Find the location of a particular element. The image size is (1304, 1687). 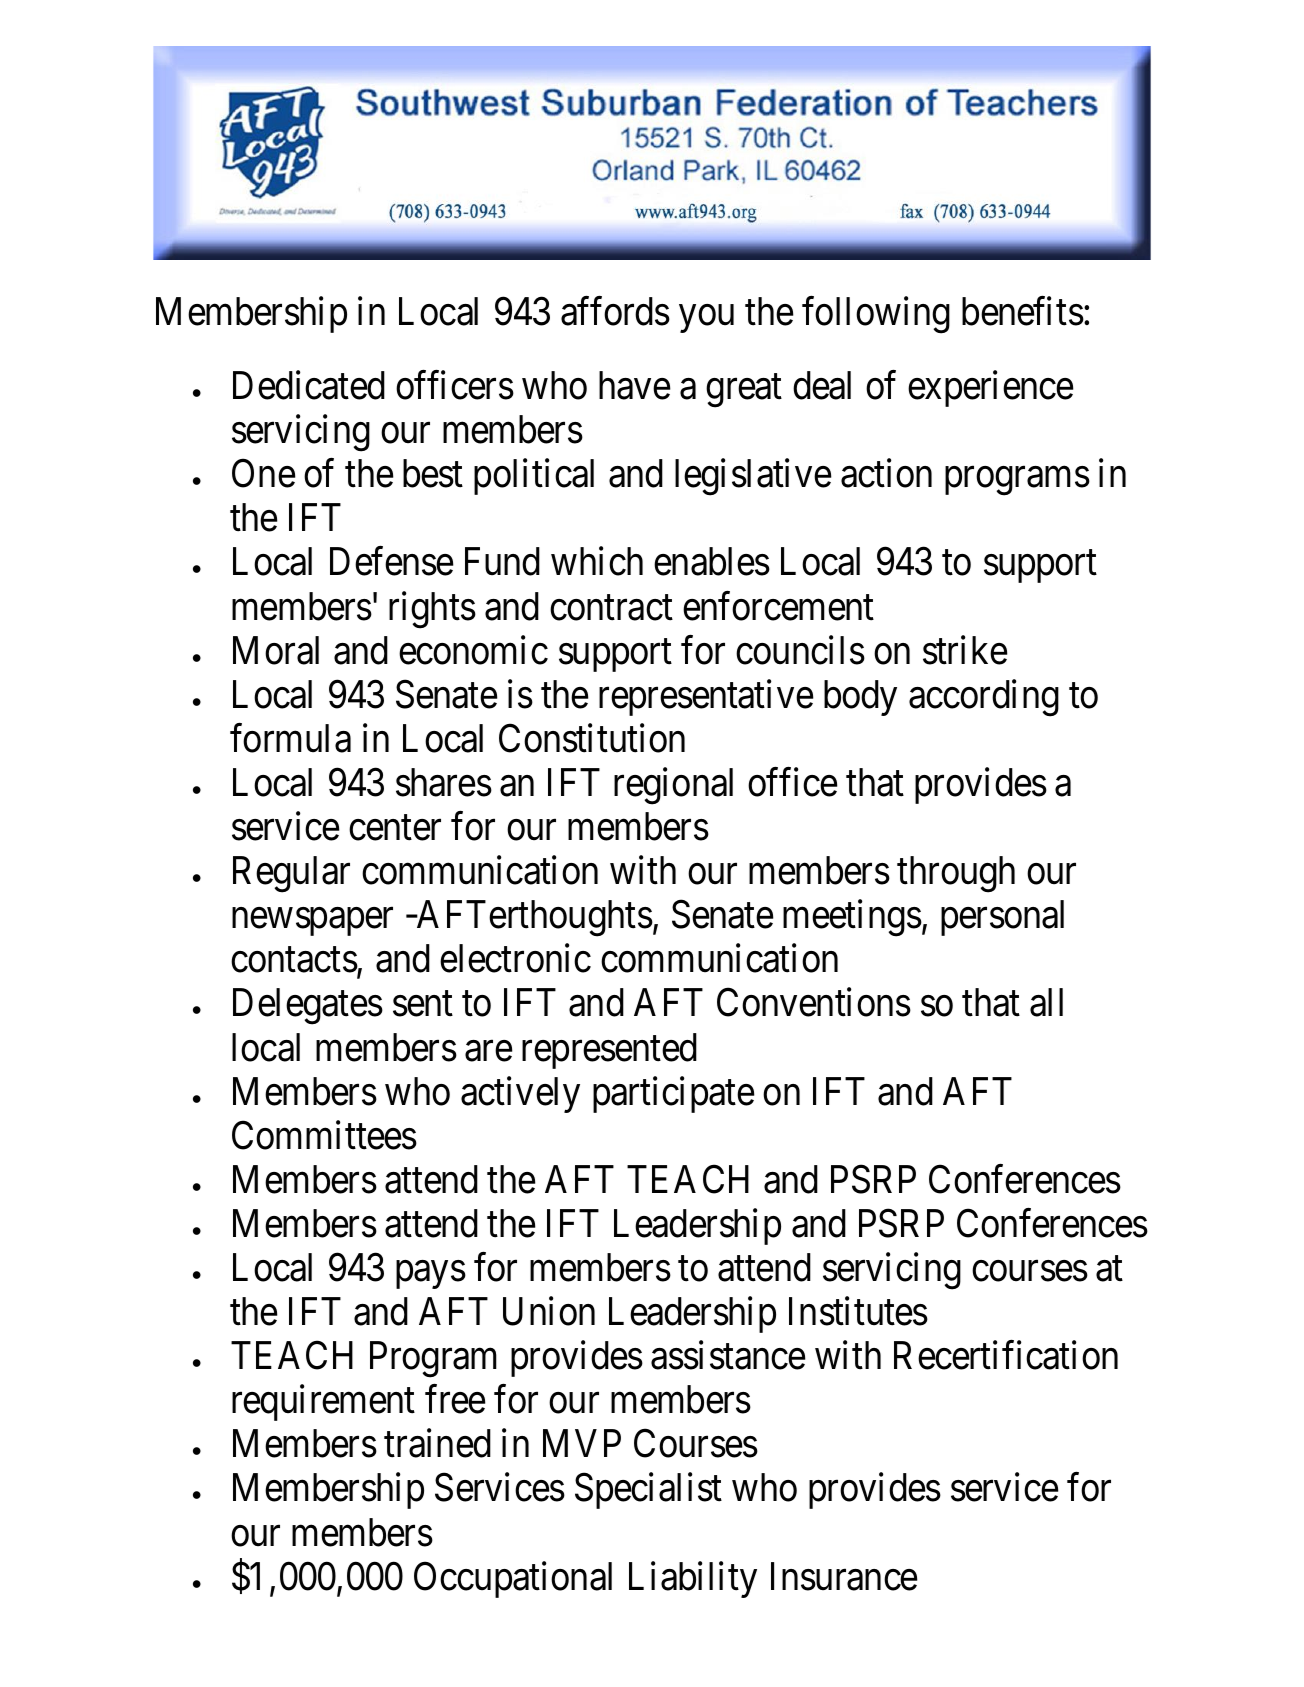

electronic is located at coordinates (515, 958).
